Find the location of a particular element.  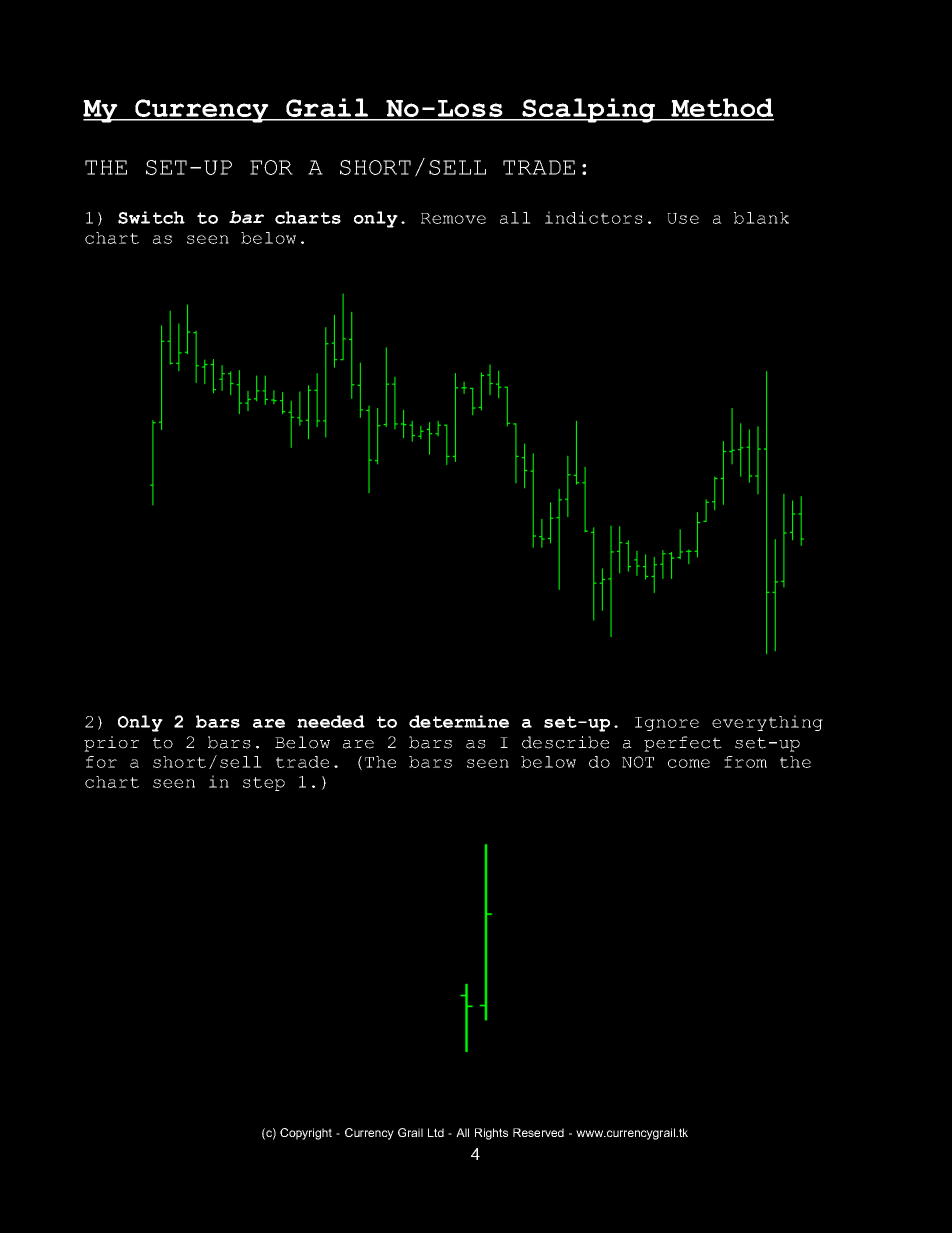

prior is located at coordinates (111, 744).
